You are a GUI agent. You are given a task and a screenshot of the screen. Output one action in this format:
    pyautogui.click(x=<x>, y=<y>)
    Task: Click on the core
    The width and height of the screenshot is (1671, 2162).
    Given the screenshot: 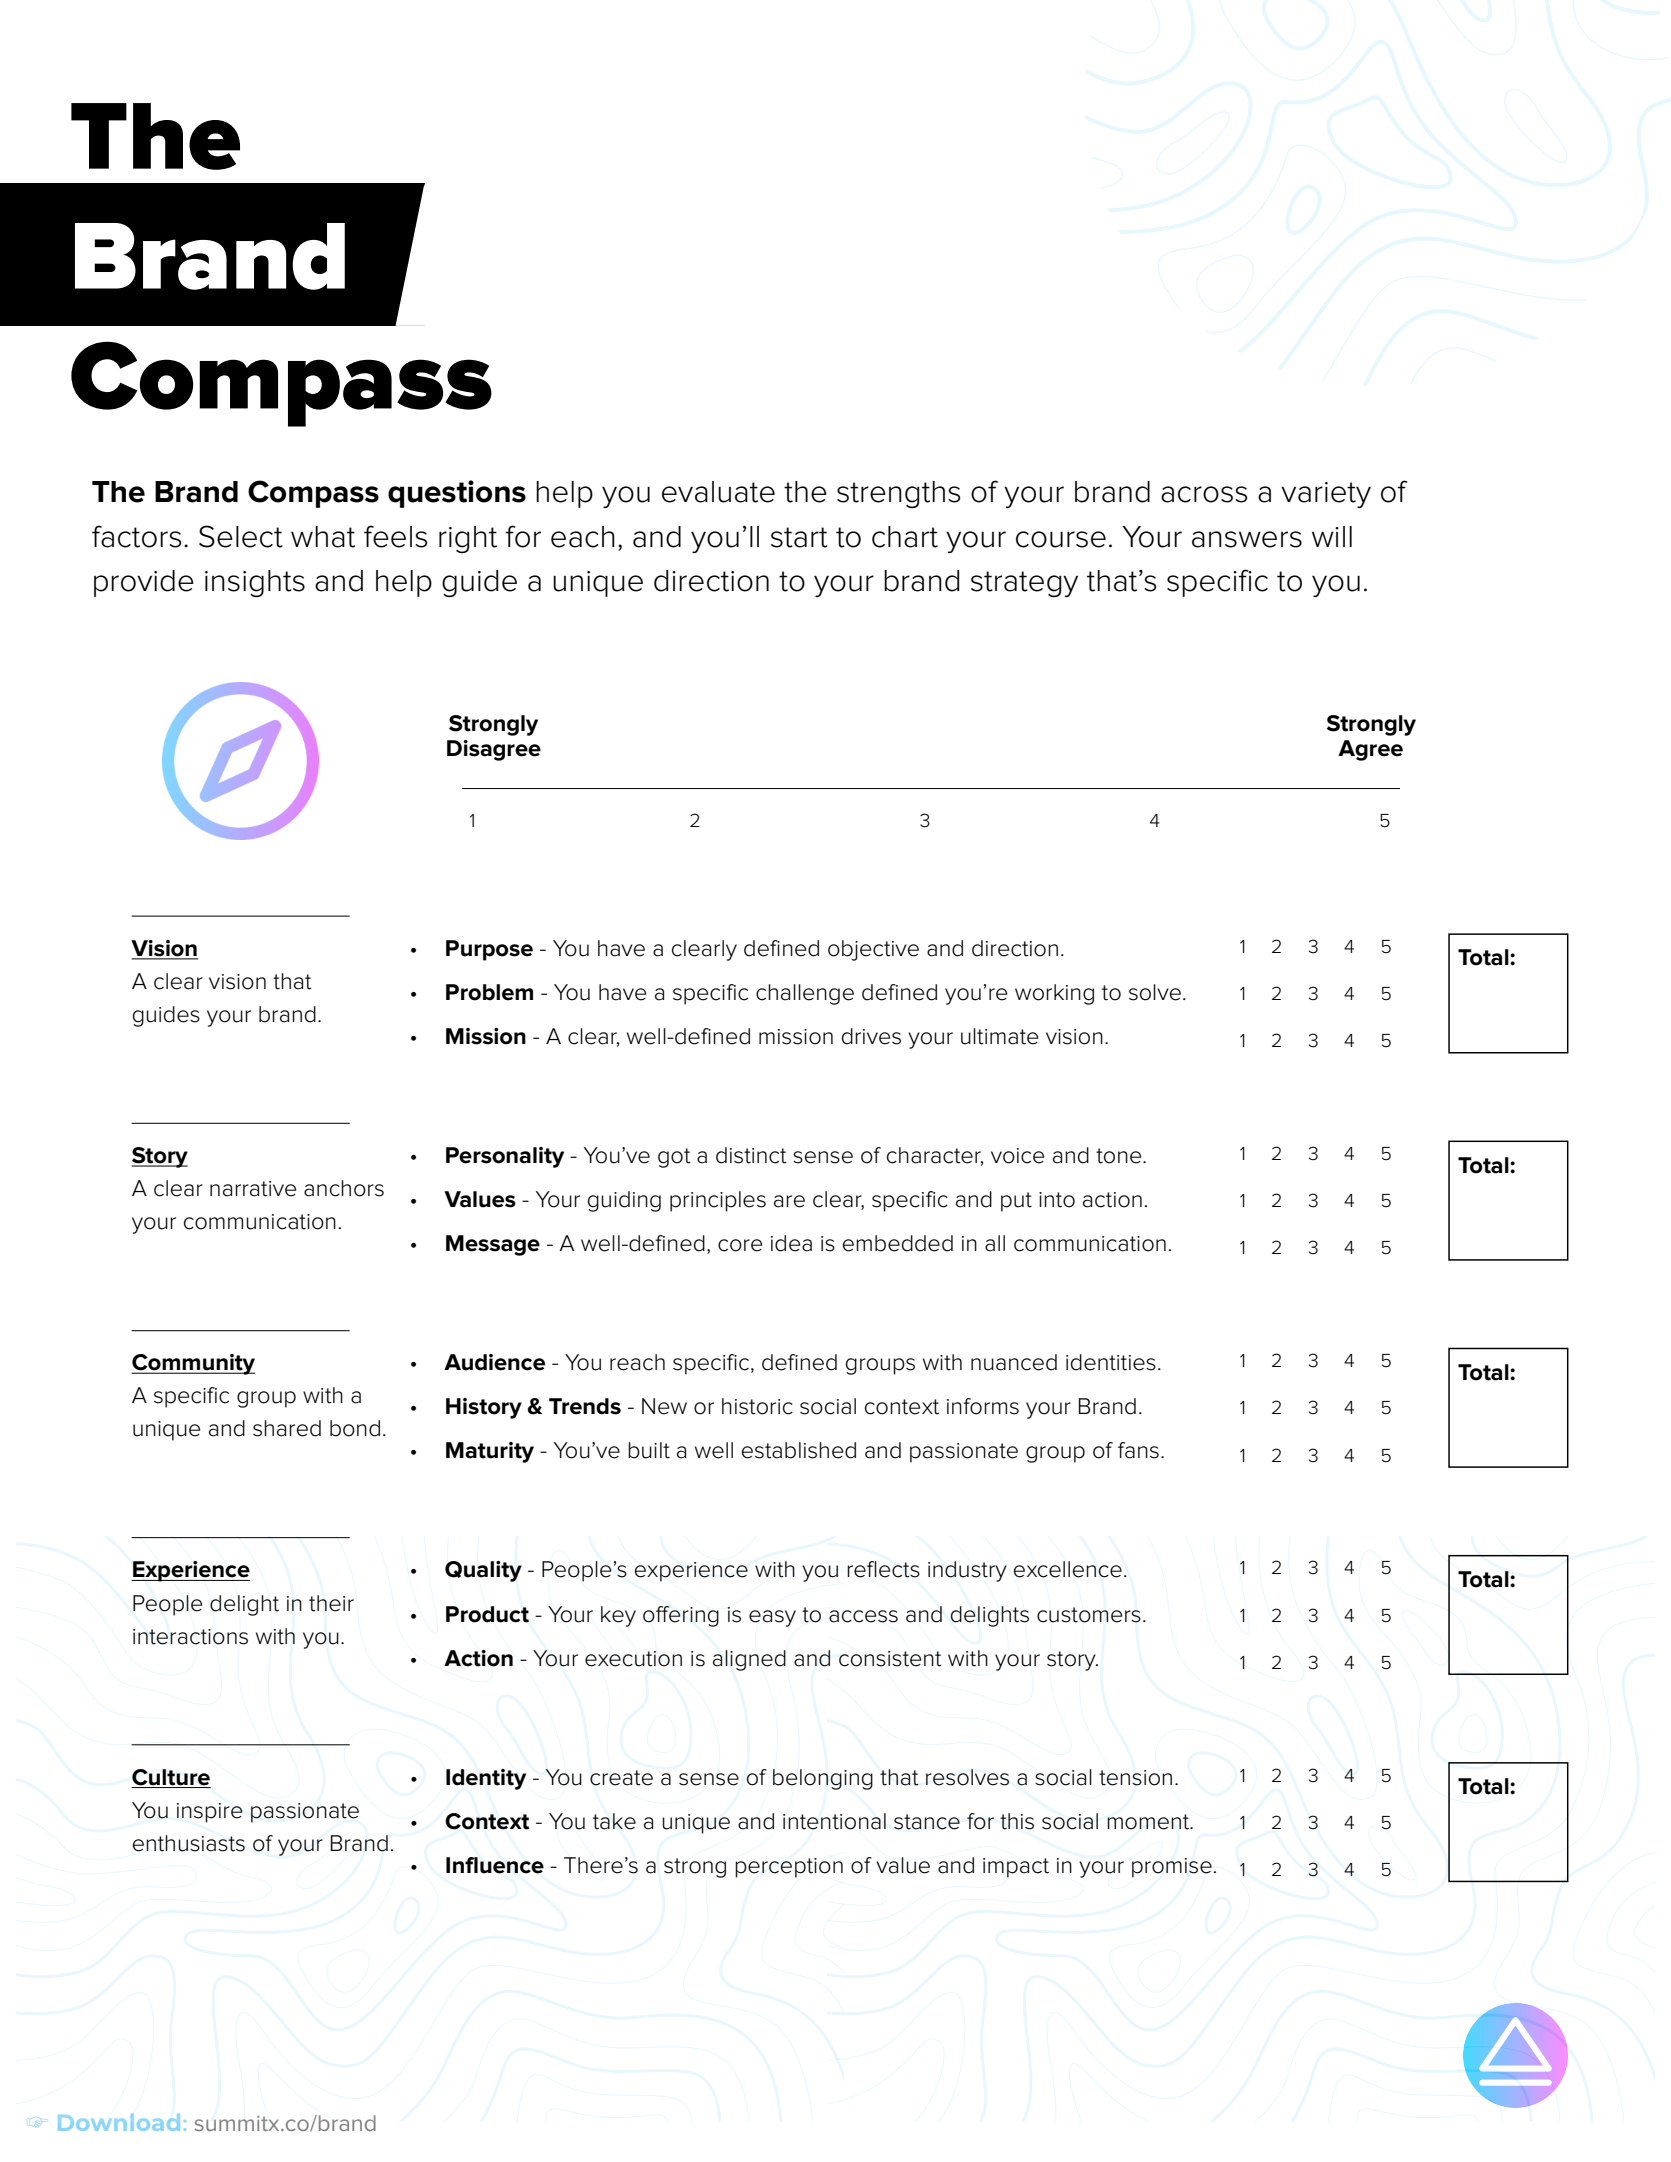 What is the action you would take?
    pyautogui.click(x=740, y=1245)
